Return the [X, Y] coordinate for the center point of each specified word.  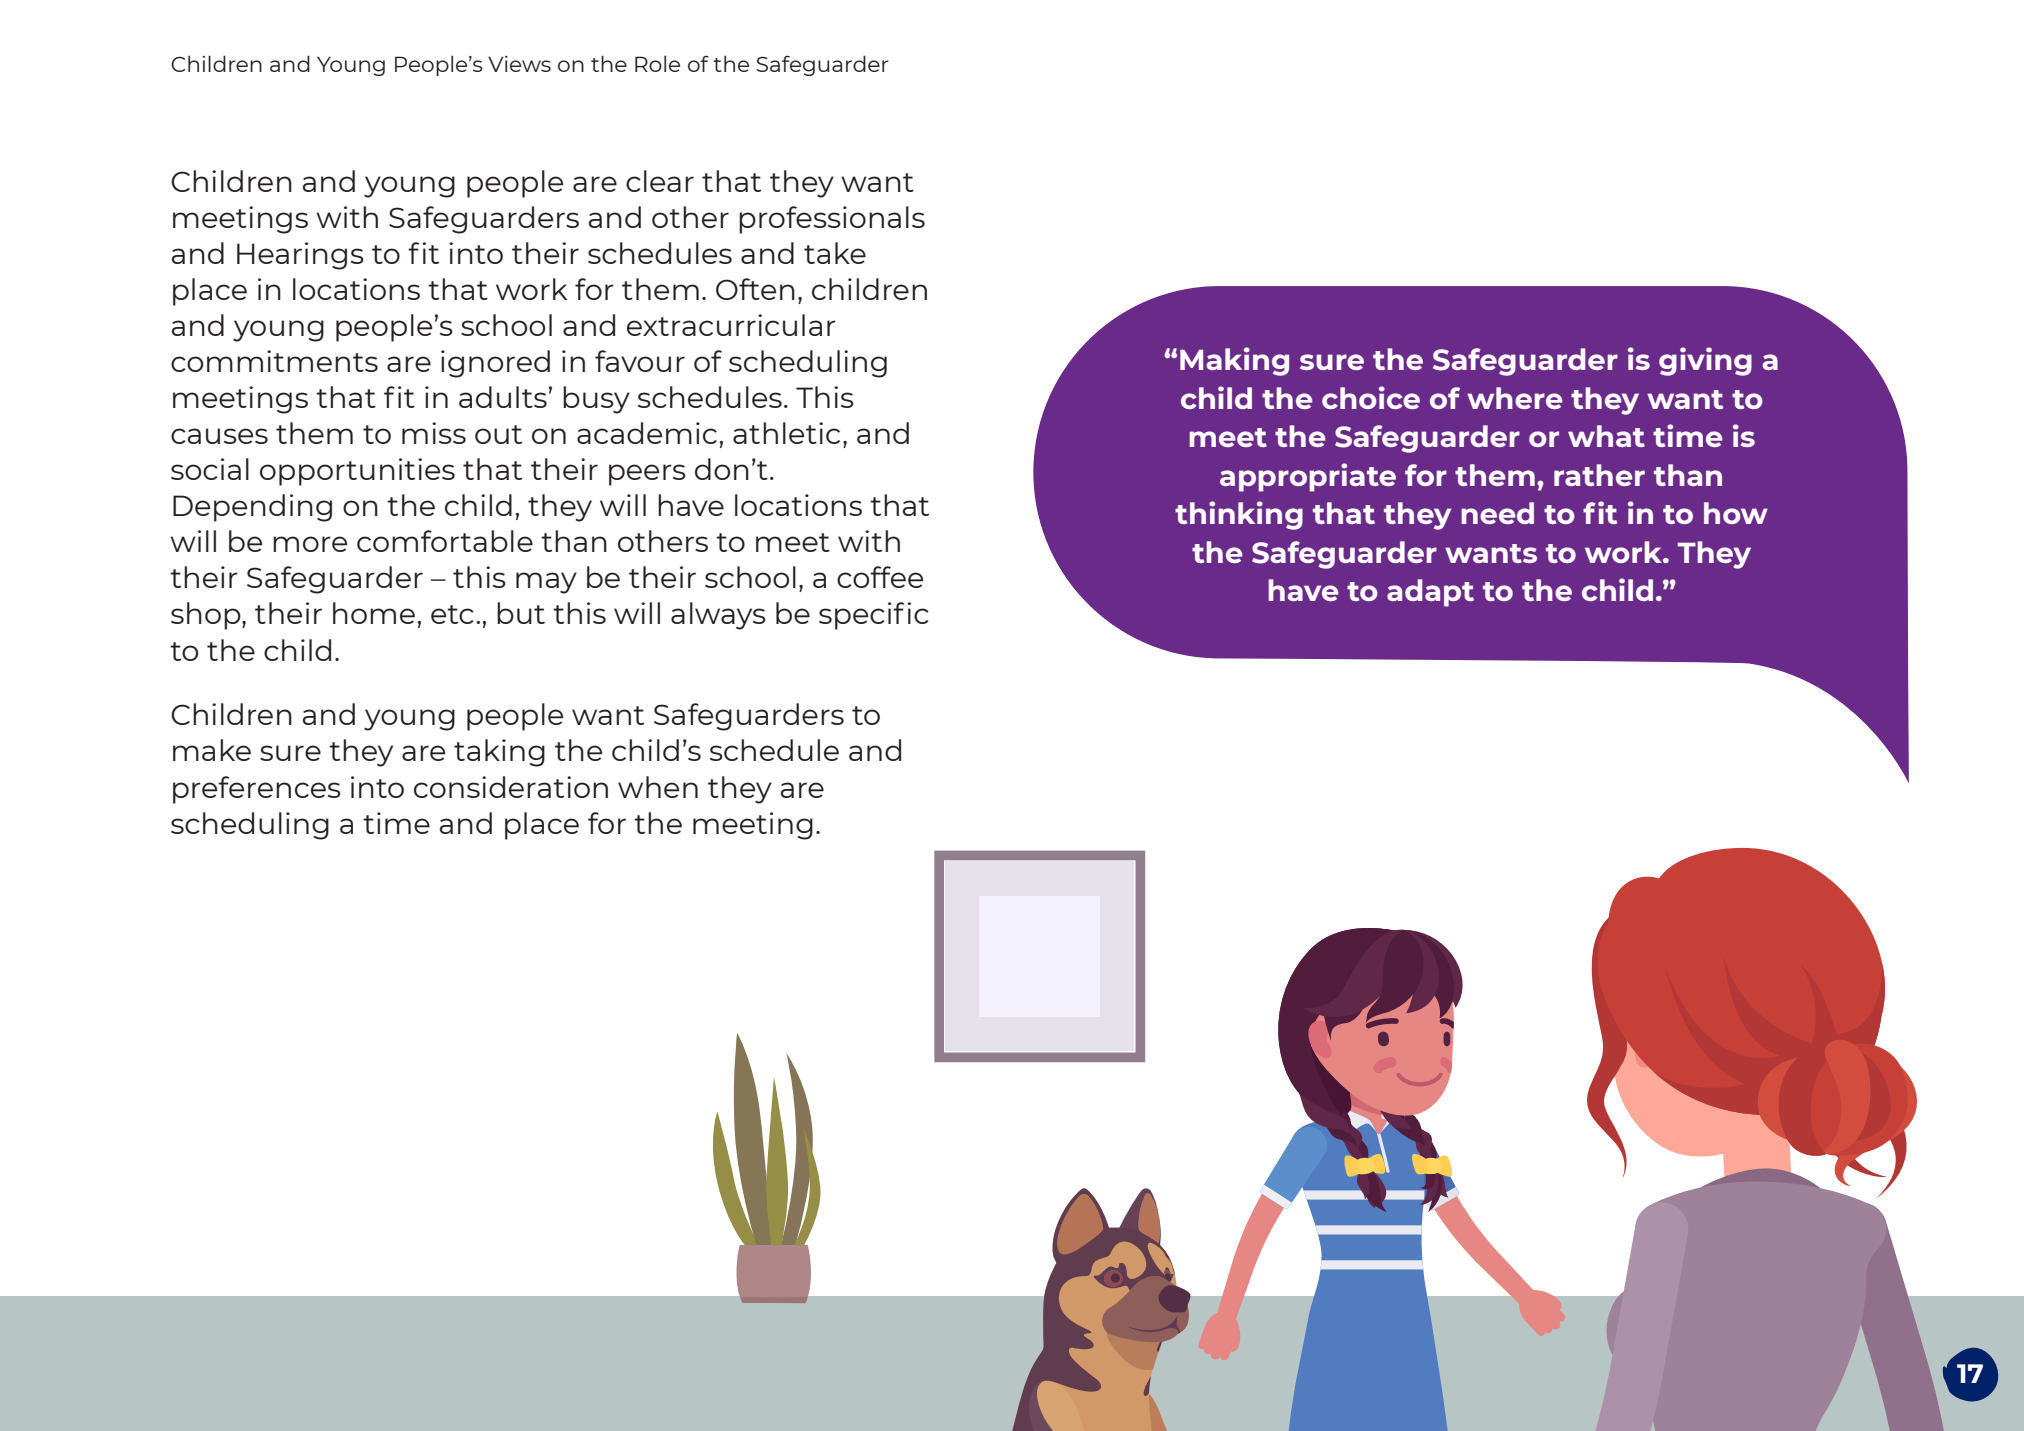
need [1497, 513]
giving [1705, 361]
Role [657, 63]
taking [499, 753]
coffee [880, 577]
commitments [274, 361]
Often [755, 289]
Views [519, 64]
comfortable [445, 541]
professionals [832, 220]
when [658, 787]
